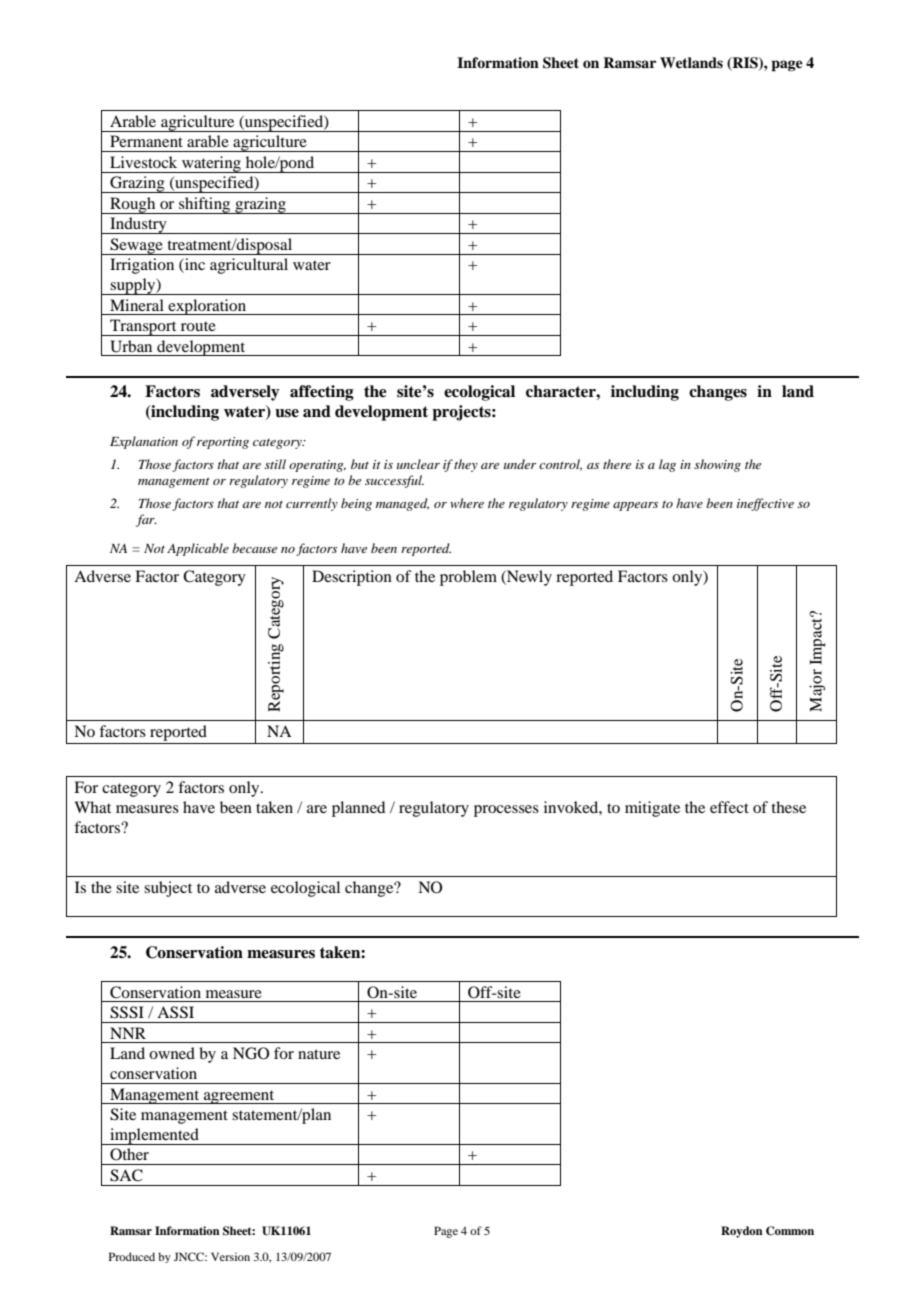 Image resolution: width=924 pixels, height=1308 pixels. Describe the element at coordinates (652, 809) in the screenshot. I see `mitigate` at that location.
